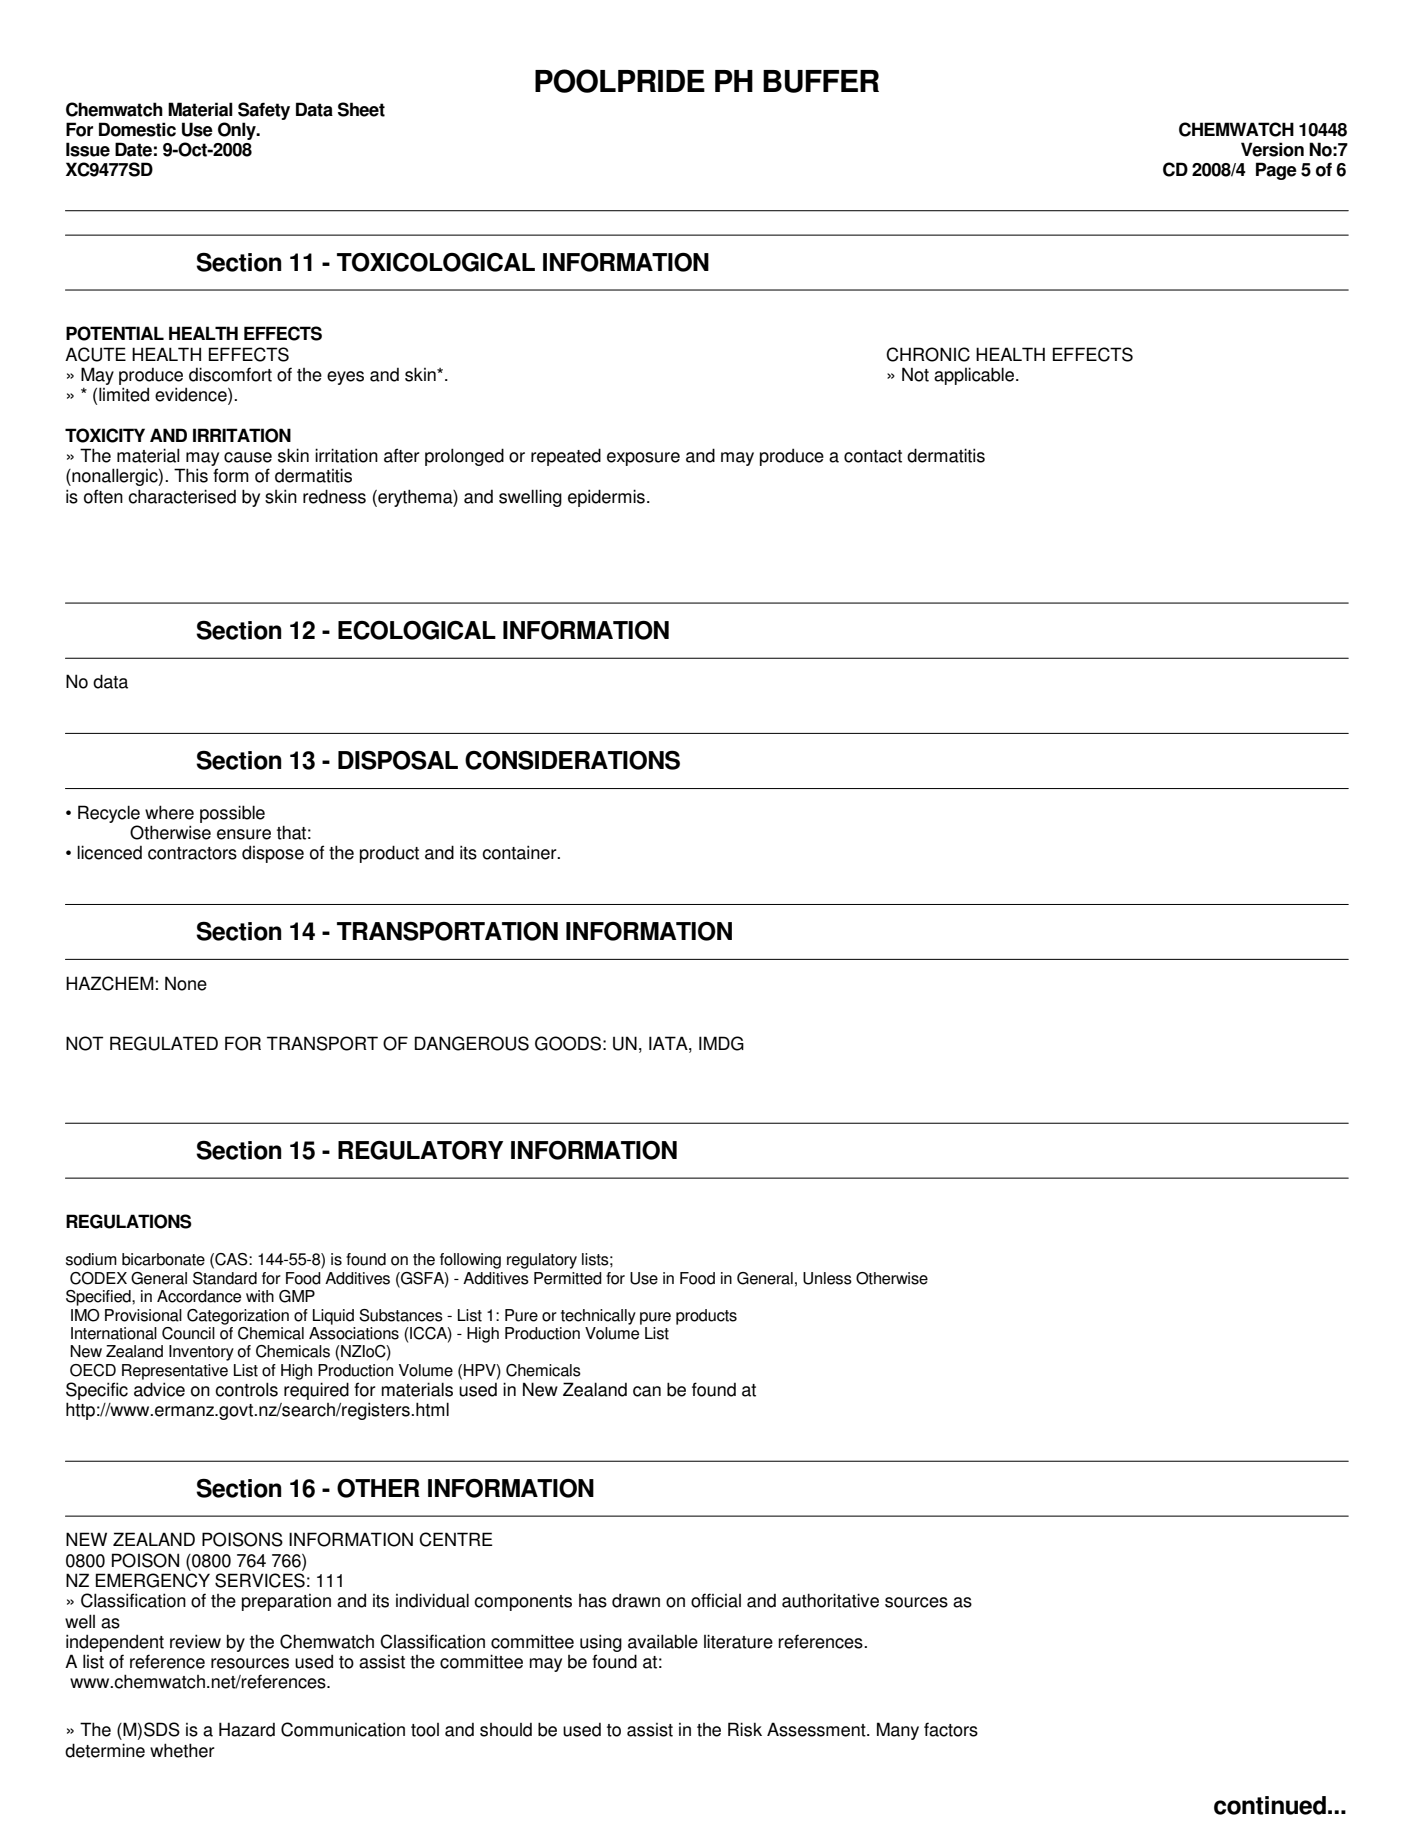  Describe the element at coordinates (873, 456) in the image. I see `contact` at that location.
